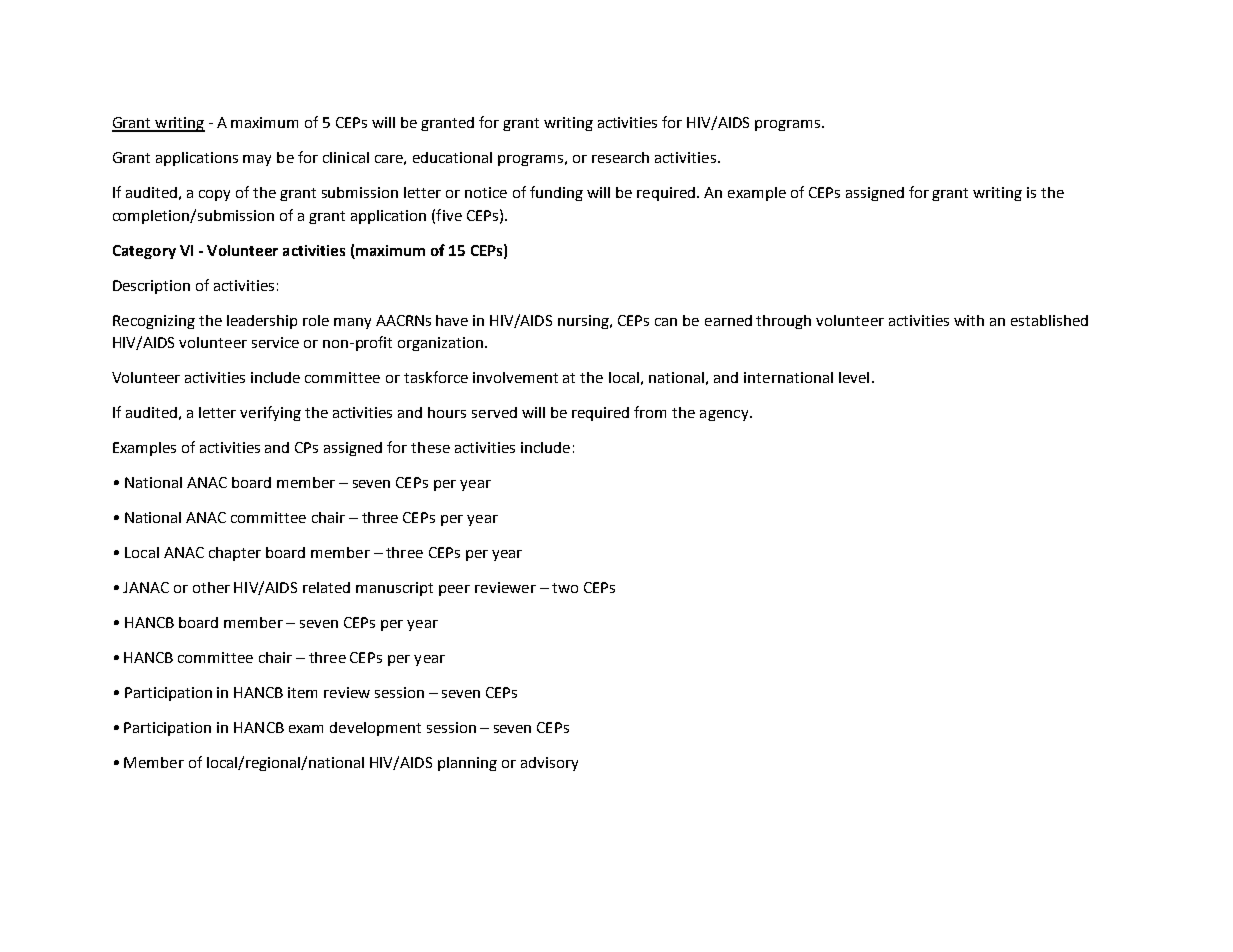 Image resolution: width=1233 pixels, height=952 pixels. I want to click on research, so click(620, 157).
